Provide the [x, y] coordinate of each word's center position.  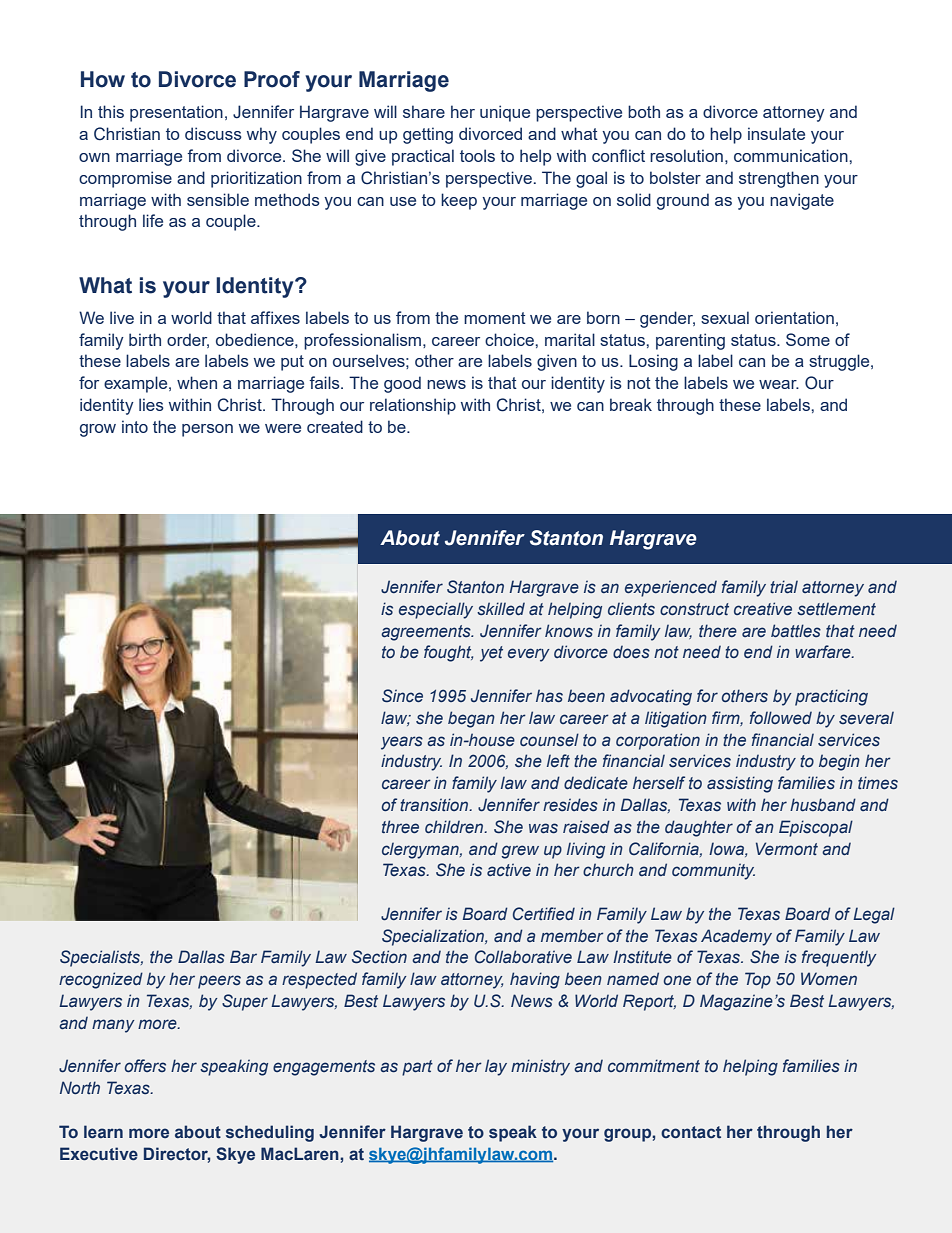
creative [763, 608]
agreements [427, 633]
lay [496, 1067]
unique [505, 113]
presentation [176, 113]
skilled [501, 608]
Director [177, 1154]
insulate [776, 133]
